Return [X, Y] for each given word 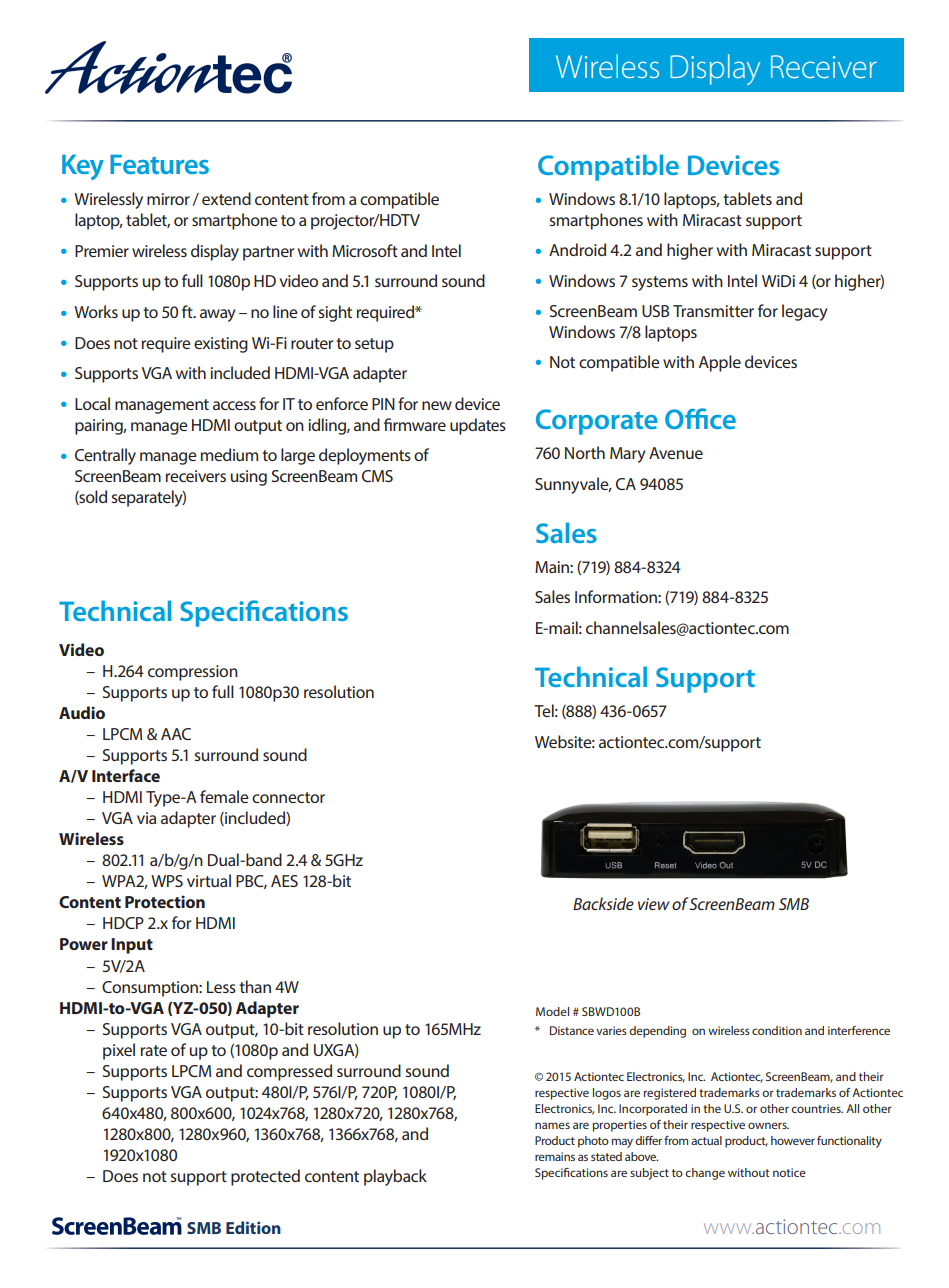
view [654, 904]
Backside [603, 903]
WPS [167, 881]
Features [159, 164]
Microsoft [365, 250]
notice [789, 1172]
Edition [253, 1227]
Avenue [676, 453]
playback [395, 1177]
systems [660, 283]
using [249, 478]
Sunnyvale [573, 485]
